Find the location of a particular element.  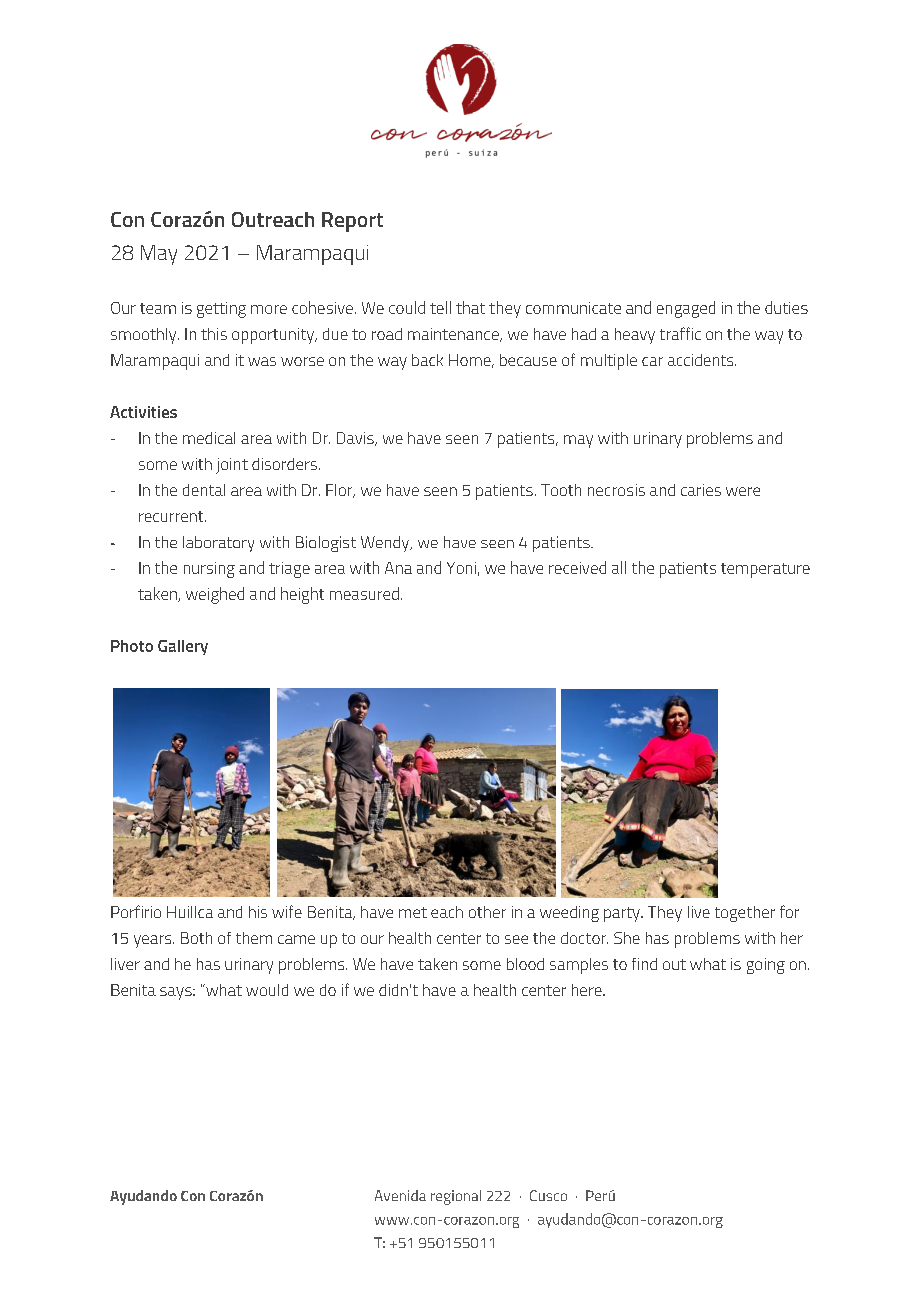

Gallery is located at coordinates (183, 647).
